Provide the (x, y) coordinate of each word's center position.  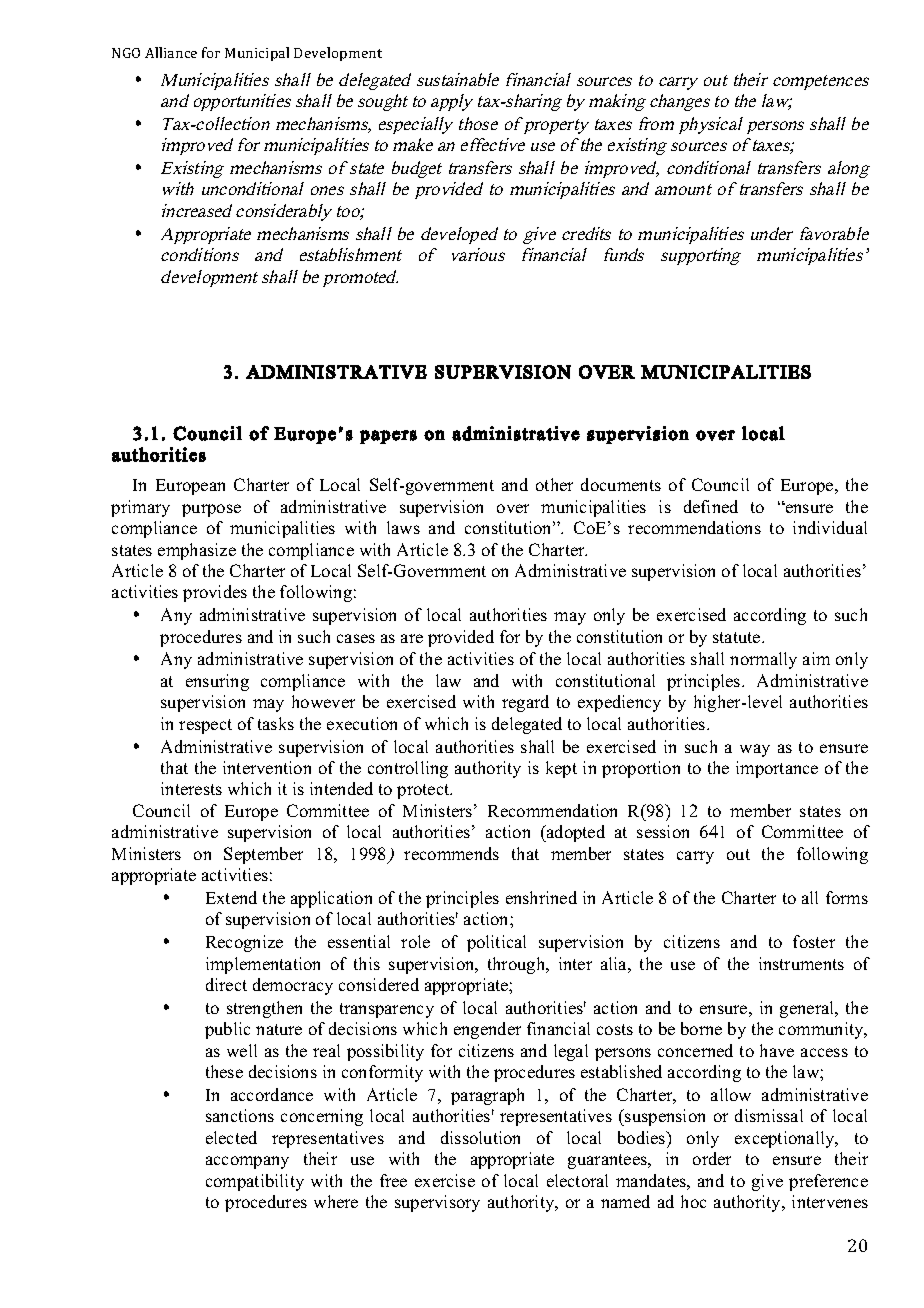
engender (487, 1030)
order (712, 1158)
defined (711, 506)
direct (226, 984)
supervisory (437, 1203)
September (263, 855)
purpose (211, 510)
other (554, 484)
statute (738, 637)
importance (777, 769)
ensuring (217, 682)
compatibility (255, 1182)
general (808, 1009)
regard (525, 703)
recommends (451, 853)
